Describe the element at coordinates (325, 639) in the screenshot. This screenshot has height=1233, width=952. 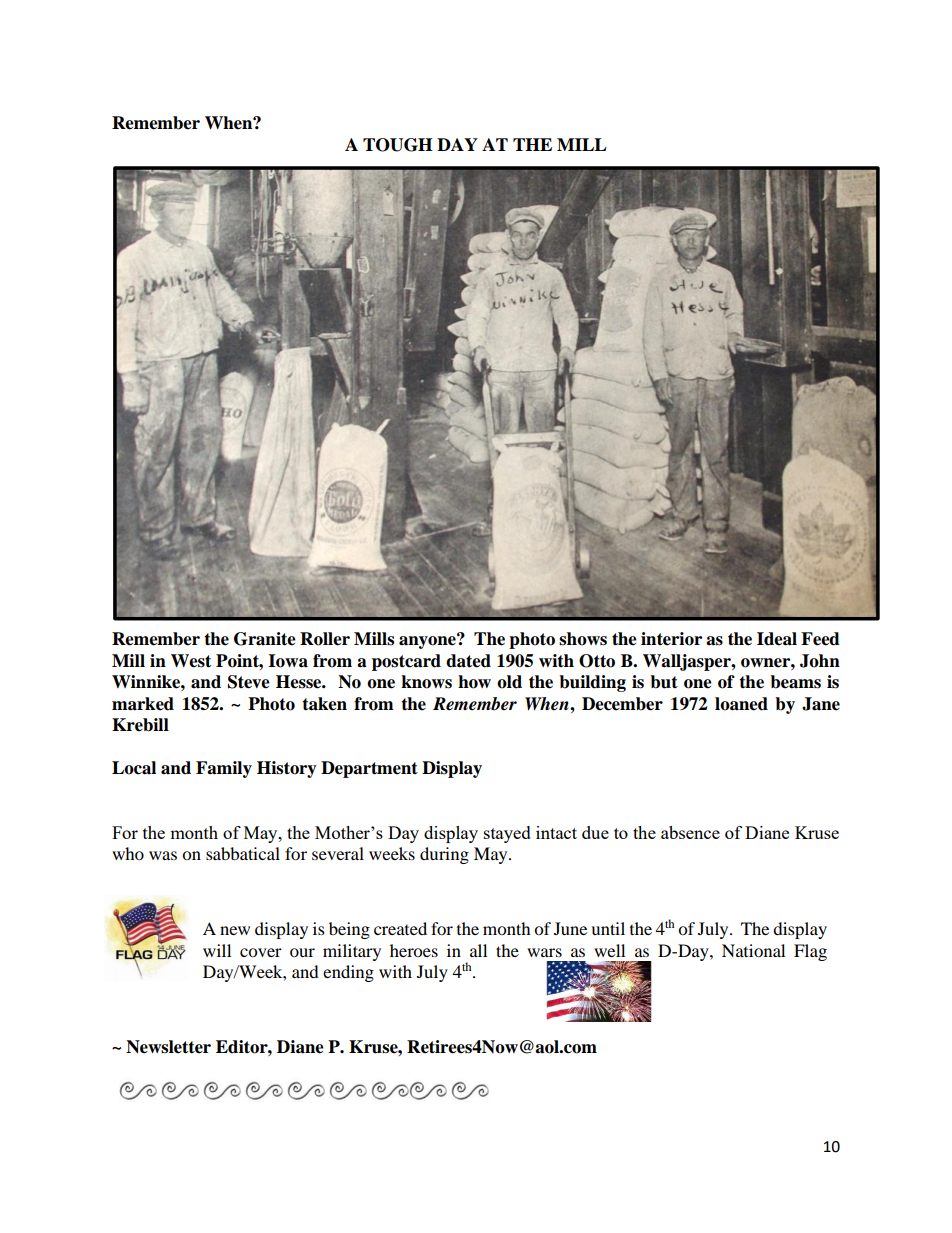
I see `Roller` at that location.
